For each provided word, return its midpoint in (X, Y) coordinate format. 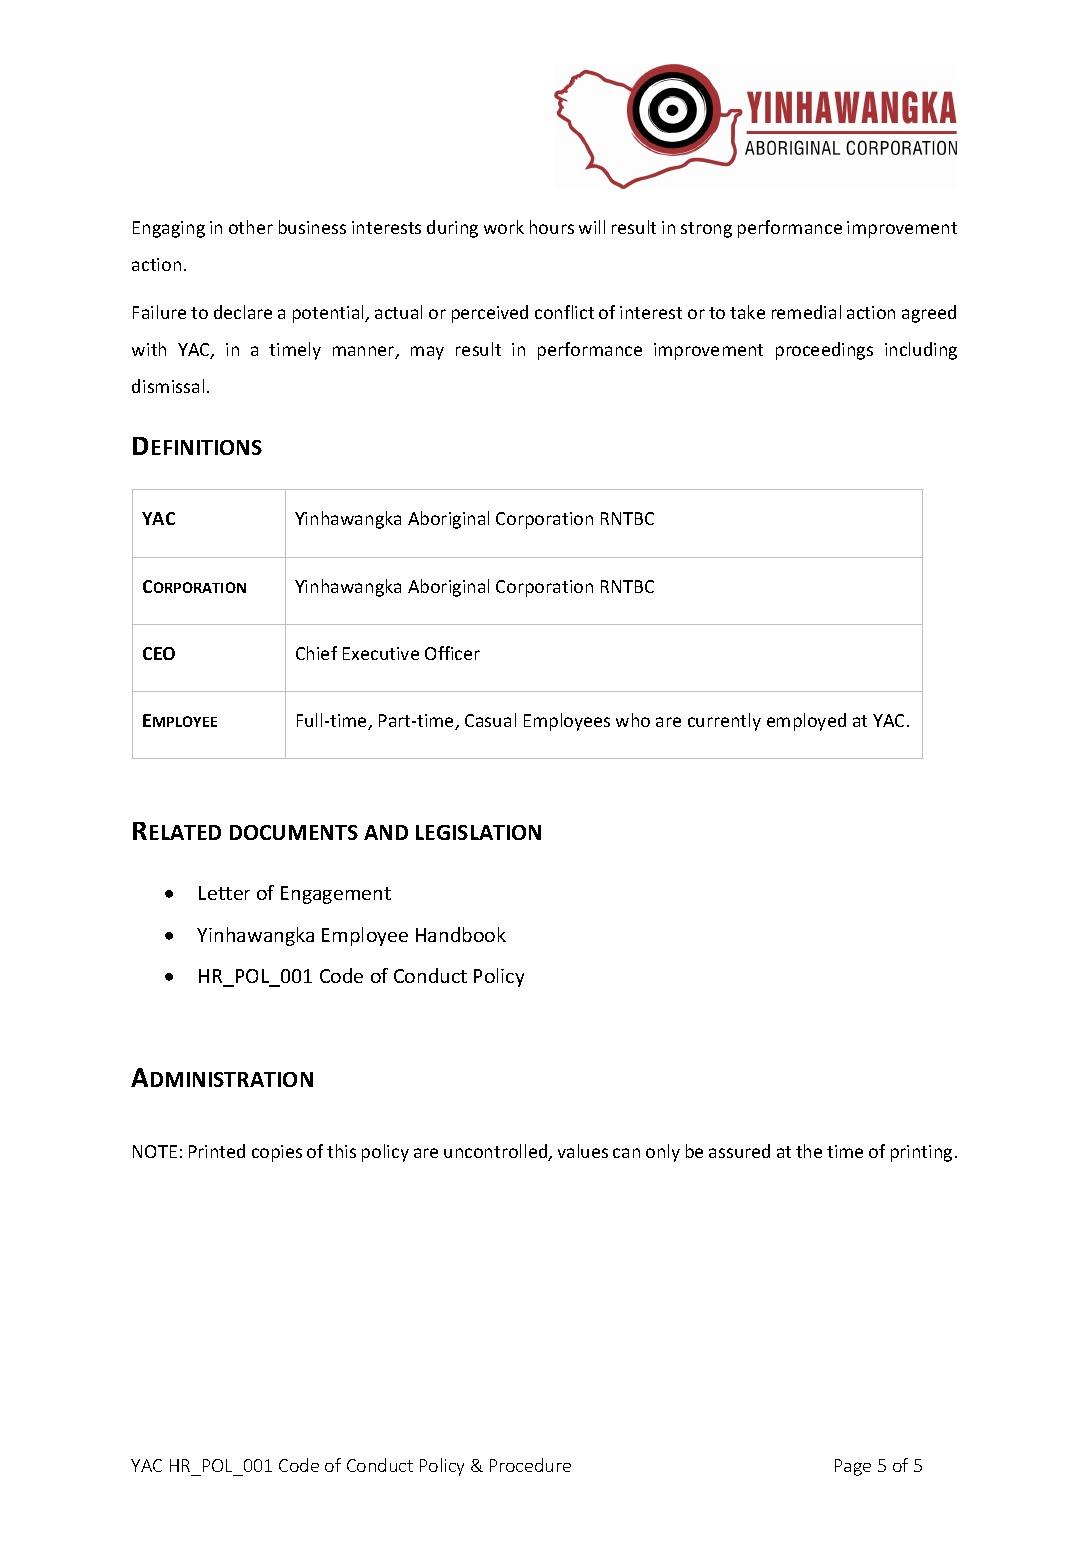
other (251, 227)
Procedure (530, 1465)
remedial (806, 312)
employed (806, 722)
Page (853, 1467)
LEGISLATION (478, 832)
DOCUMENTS (294, 832)
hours (552, 227)
